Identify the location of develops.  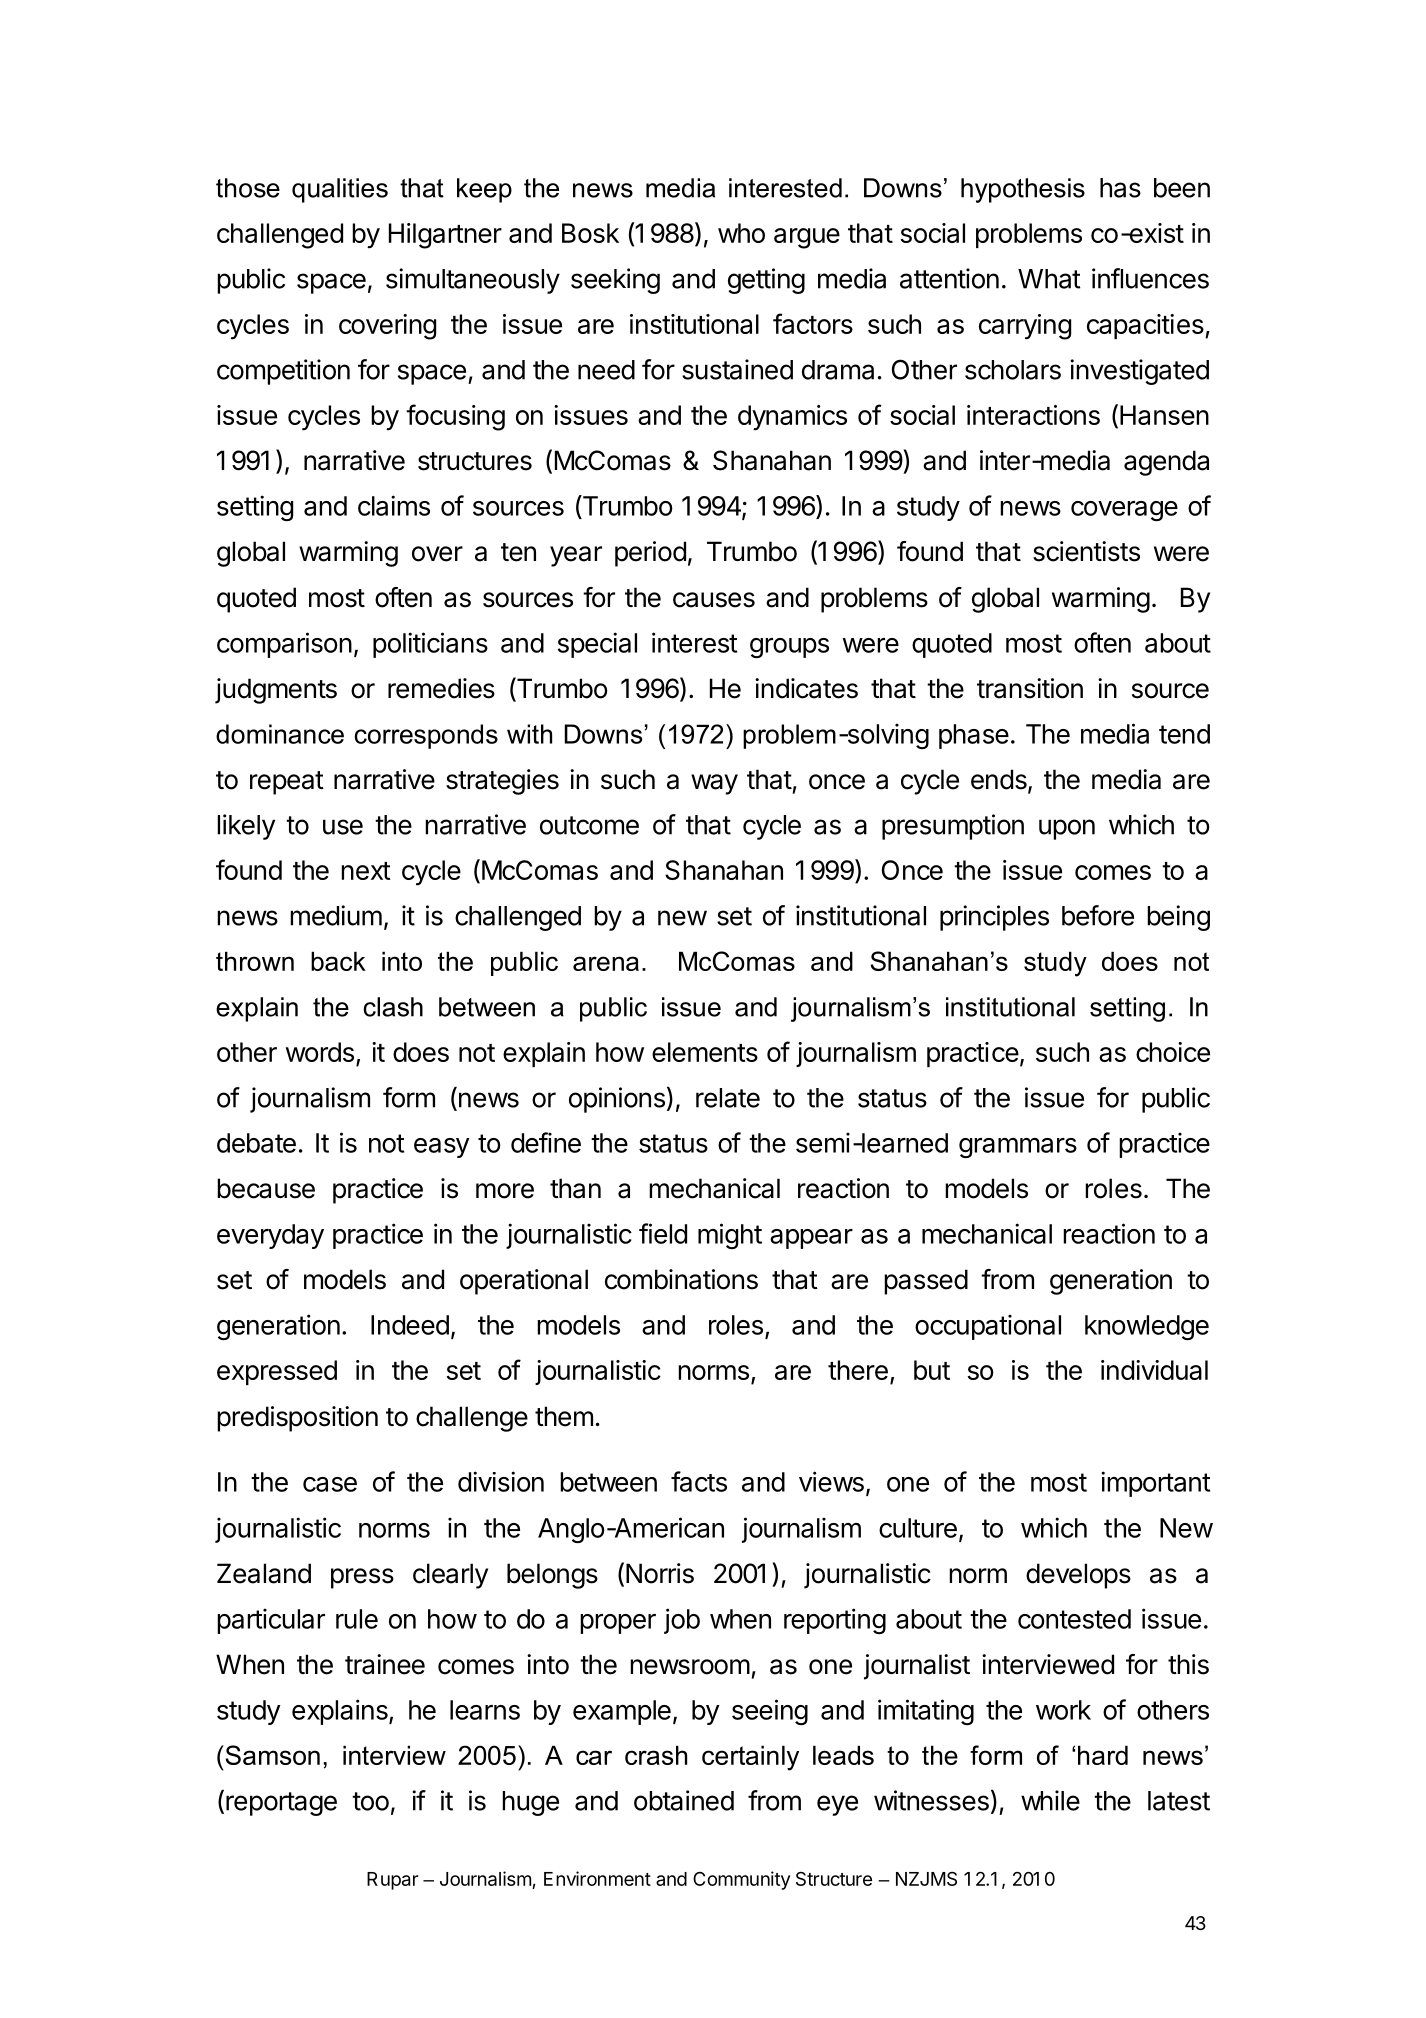
(1078, 1576).
